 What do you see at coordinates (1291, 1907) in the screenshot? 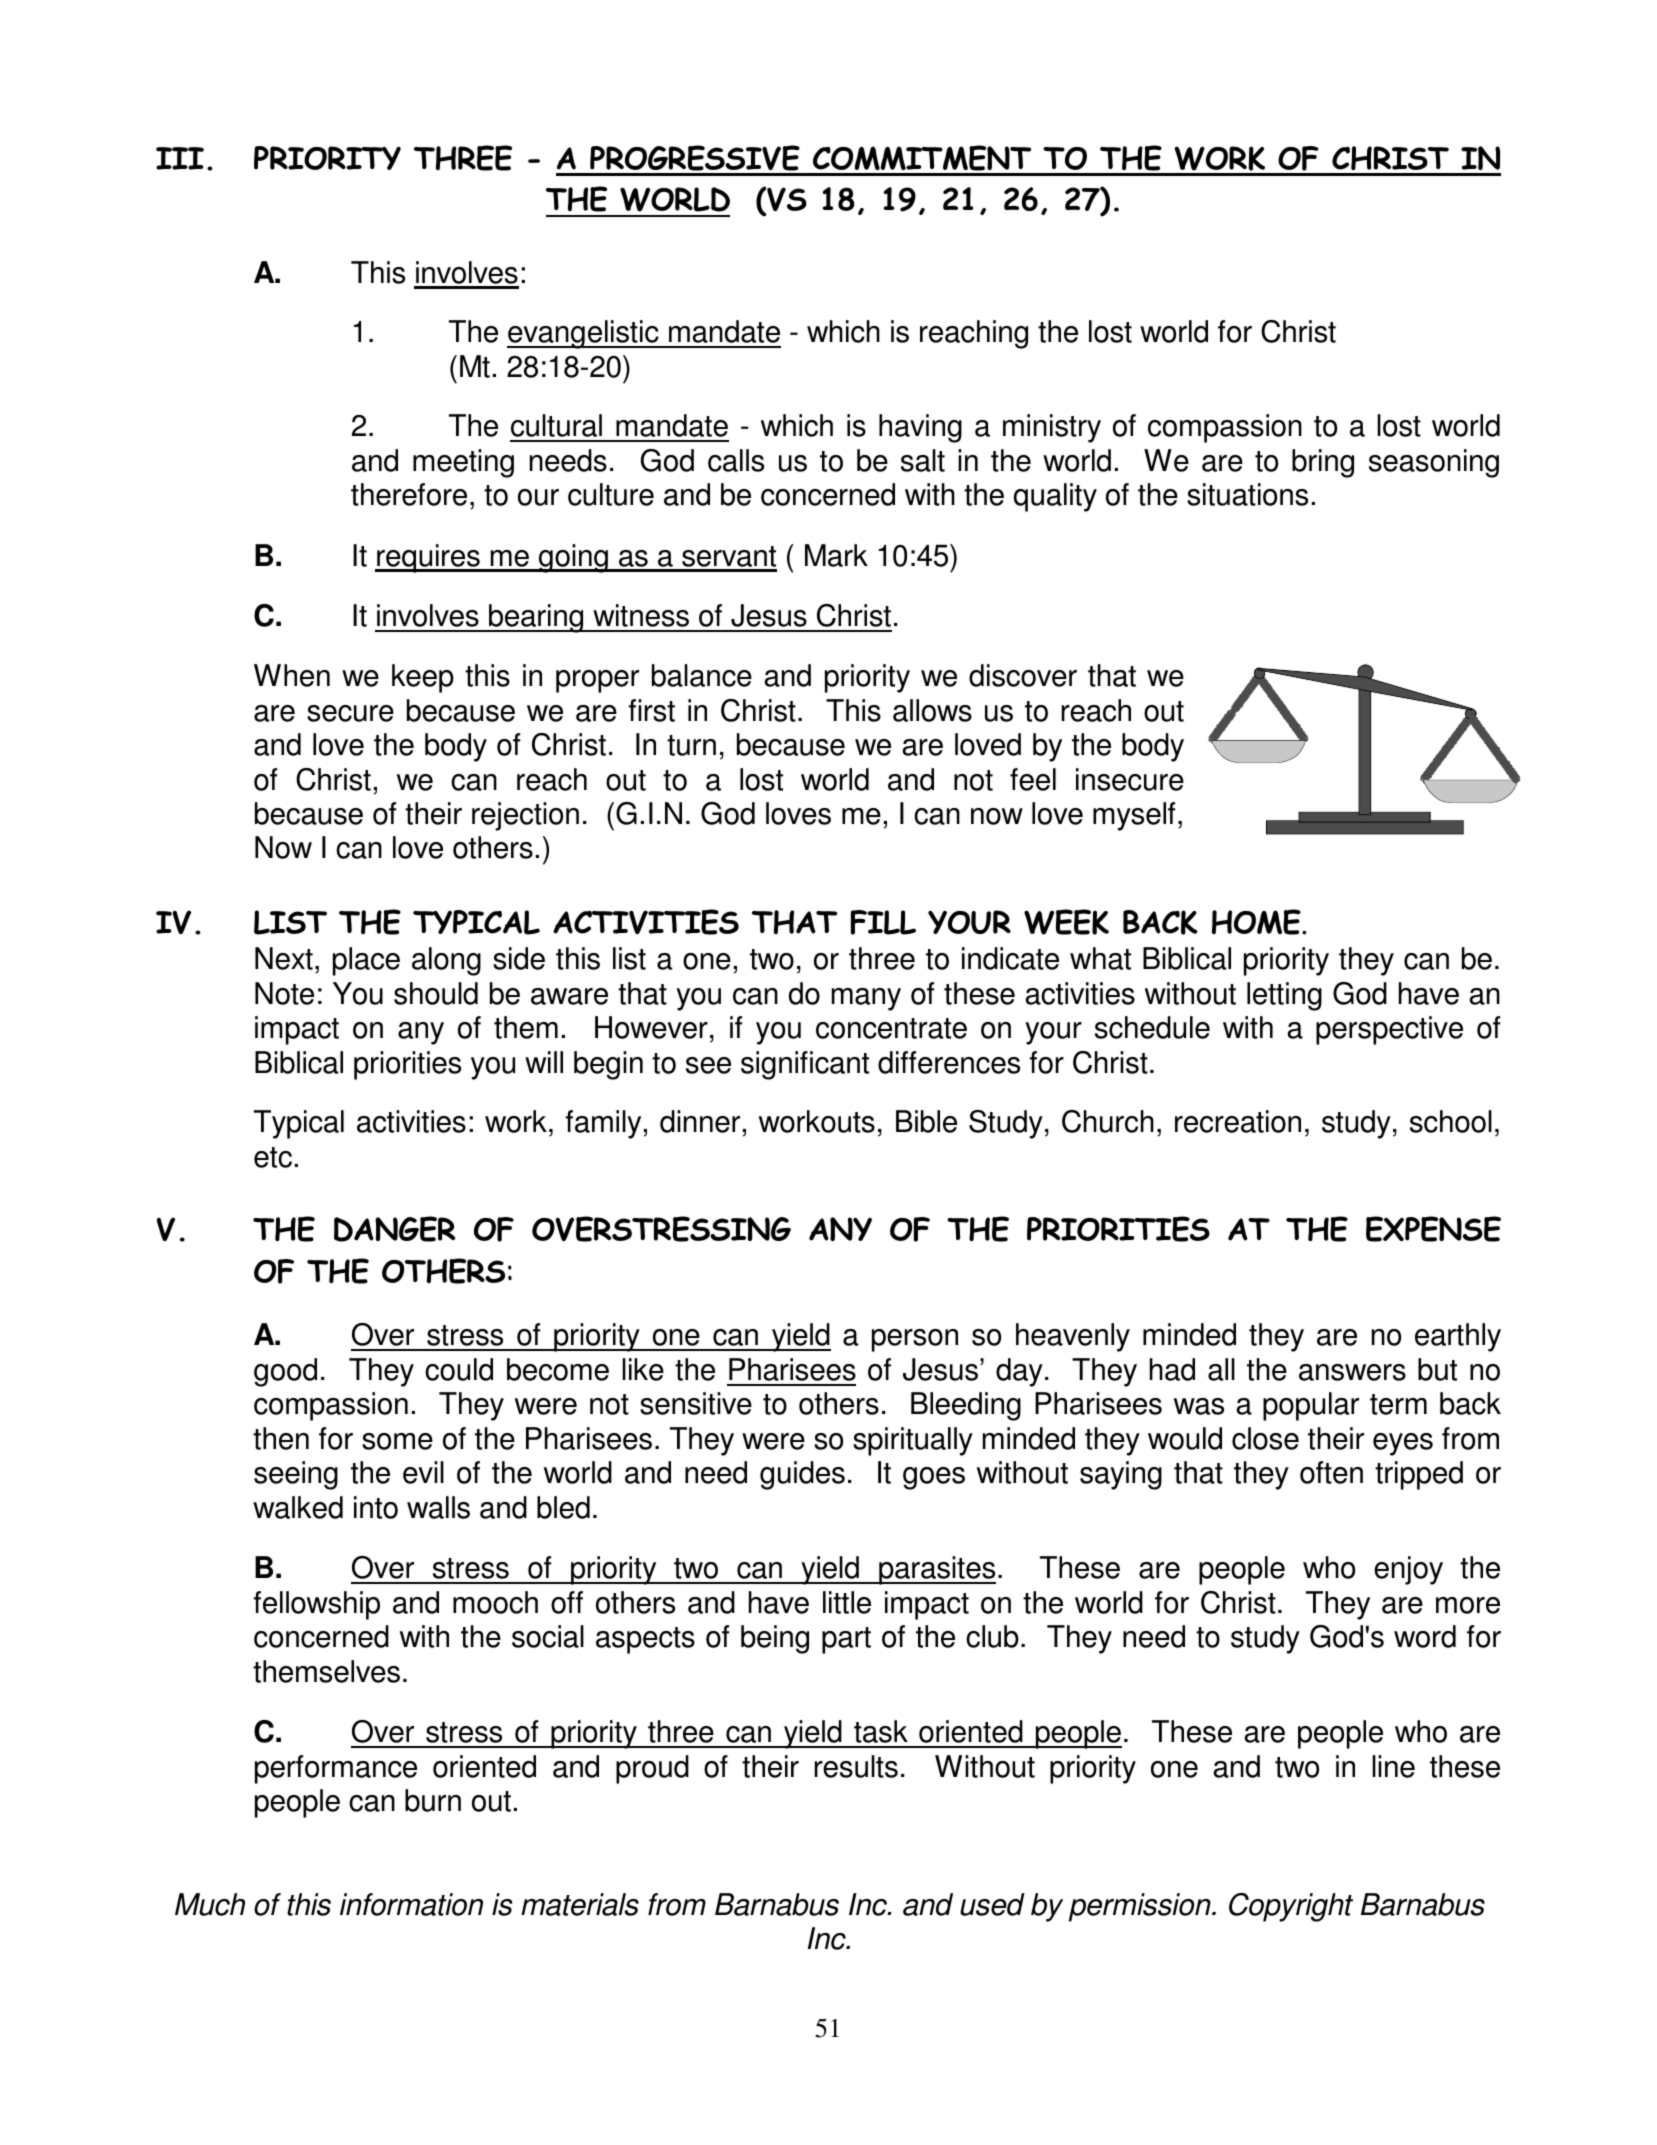
I see `Copyright` at bounding box center [1291, 1907].
